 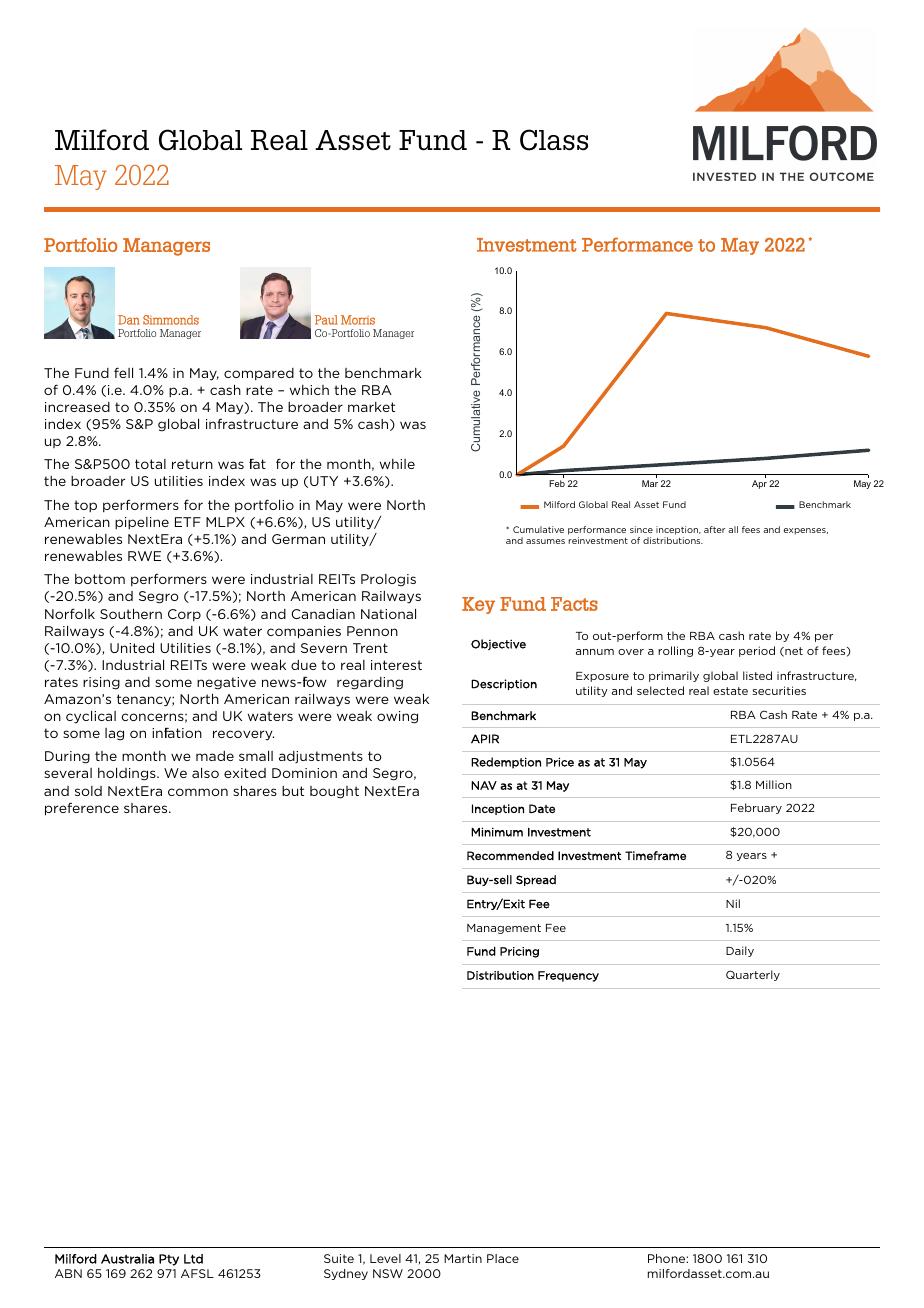 I want to click on selected, so click(x=660, y=690).
